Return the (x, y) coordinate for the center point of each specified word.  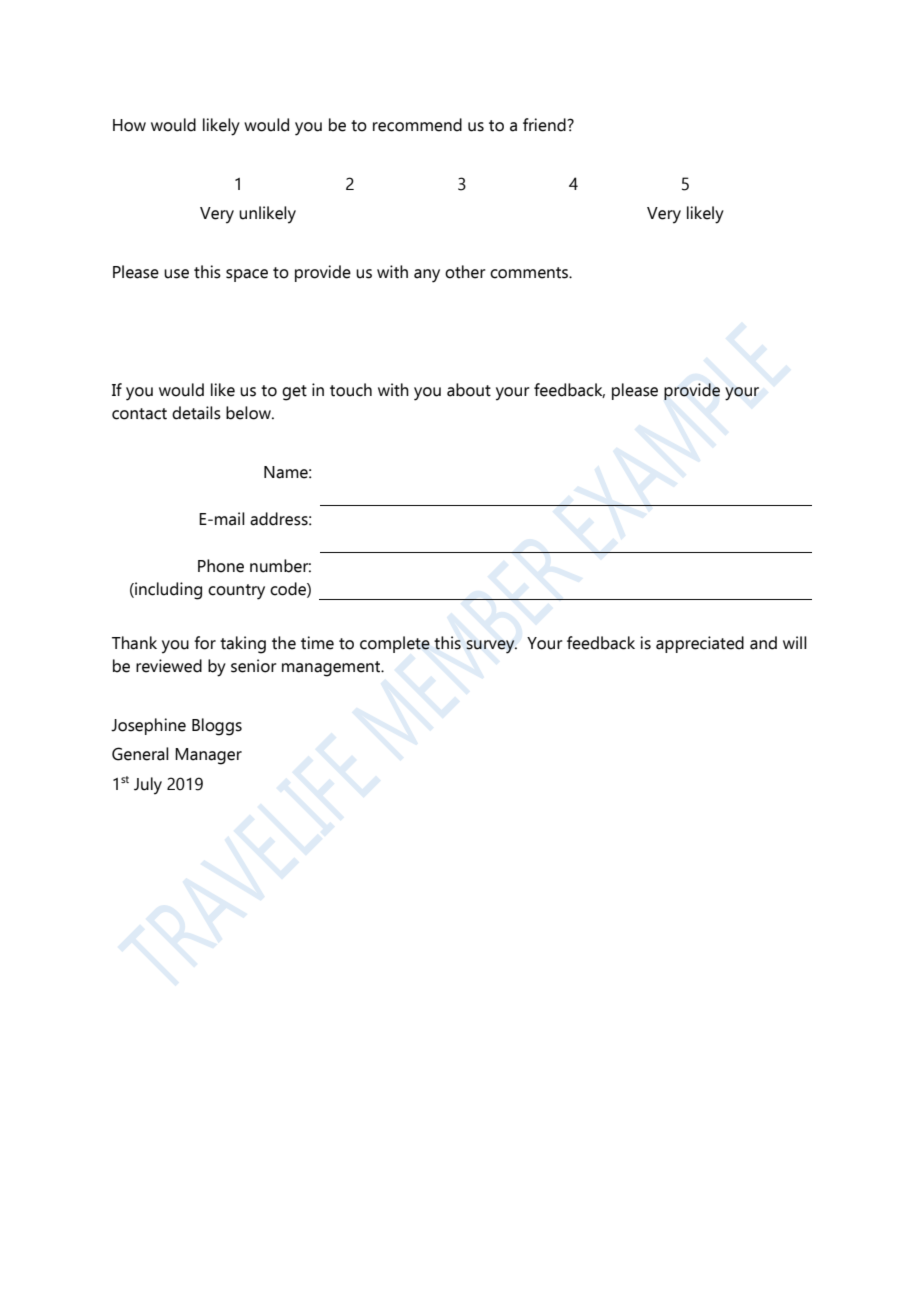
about (469, 390)
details (196, 413)
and (763, 643)
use (176, 274)
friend (545, 125)
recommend (417, 125)
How (129, 125)
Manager (208, 756)
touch (351, 390)
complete (395, 644)
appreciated (700, 644)
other (465, 272)
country (236, 592)
